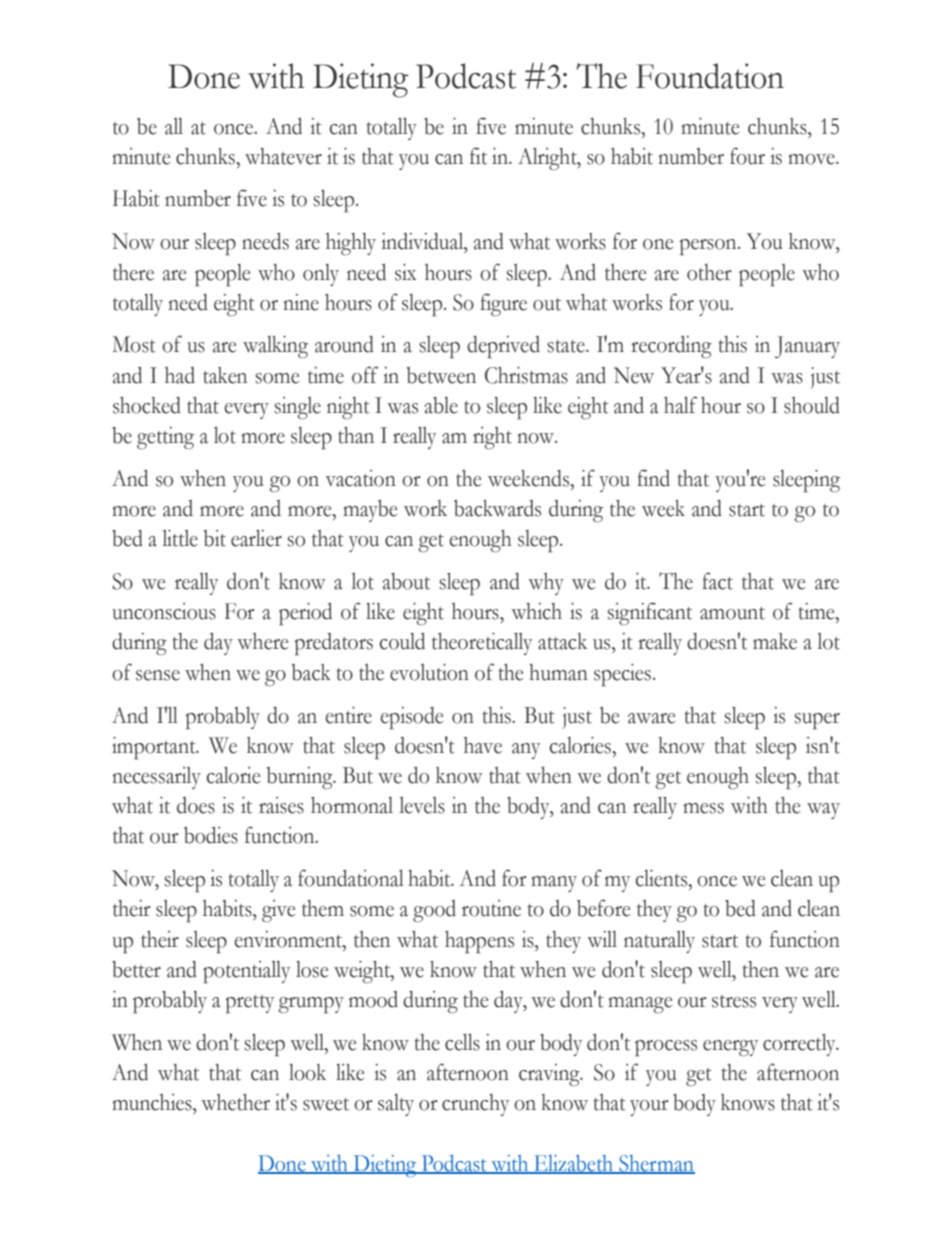 The image size is (952, 1233). What do you see at coordinates (370, 511) in the page?
I see `maybe` at bounding box center [370, 511].
